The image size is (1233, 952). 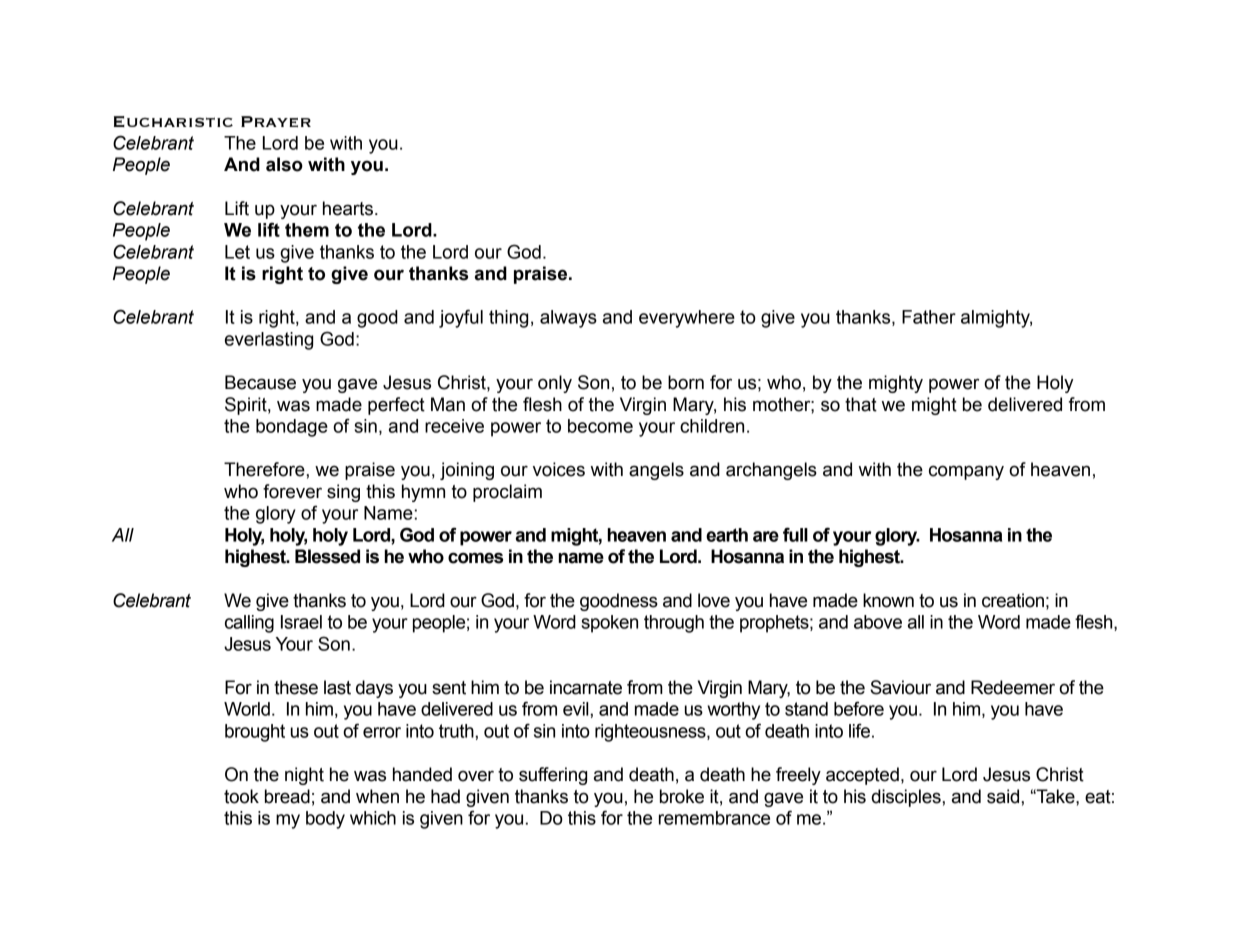 What do you see at coordinates (559, 469) in the screenshot?
I see `voices` at bounding box center [559, 469].
